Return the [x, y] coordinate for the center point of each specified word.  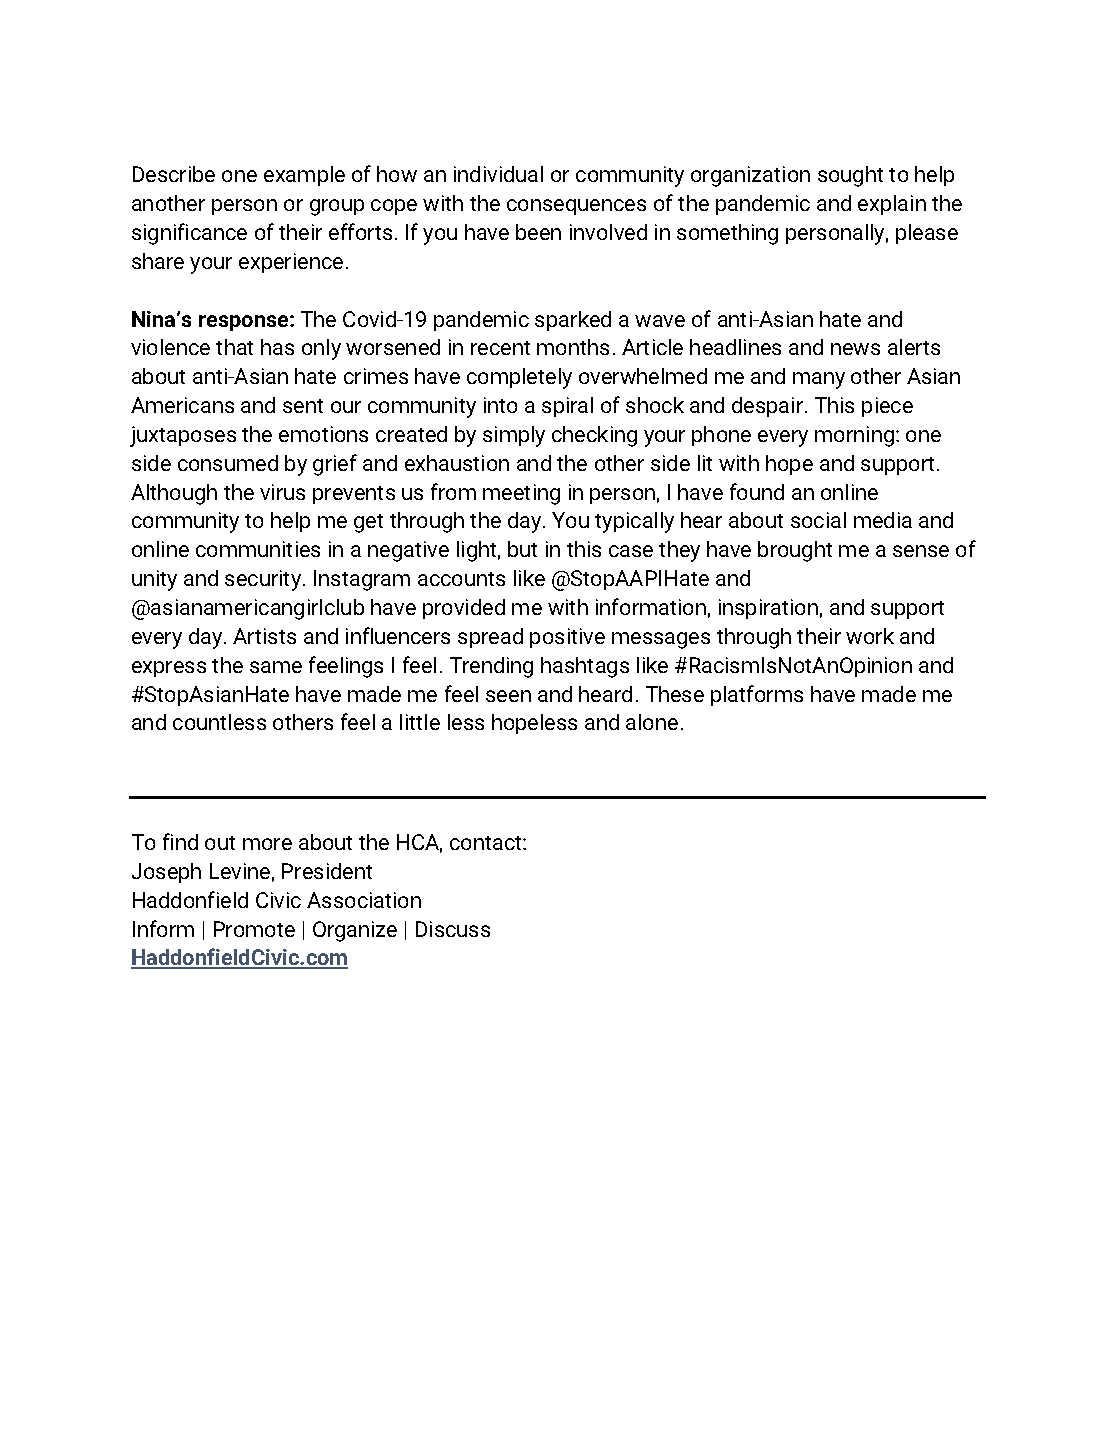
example [304, 176]
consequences [576, 207]
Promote [254, 929]
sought [850, 176]
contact [487, 843]
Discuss [453, 929]
